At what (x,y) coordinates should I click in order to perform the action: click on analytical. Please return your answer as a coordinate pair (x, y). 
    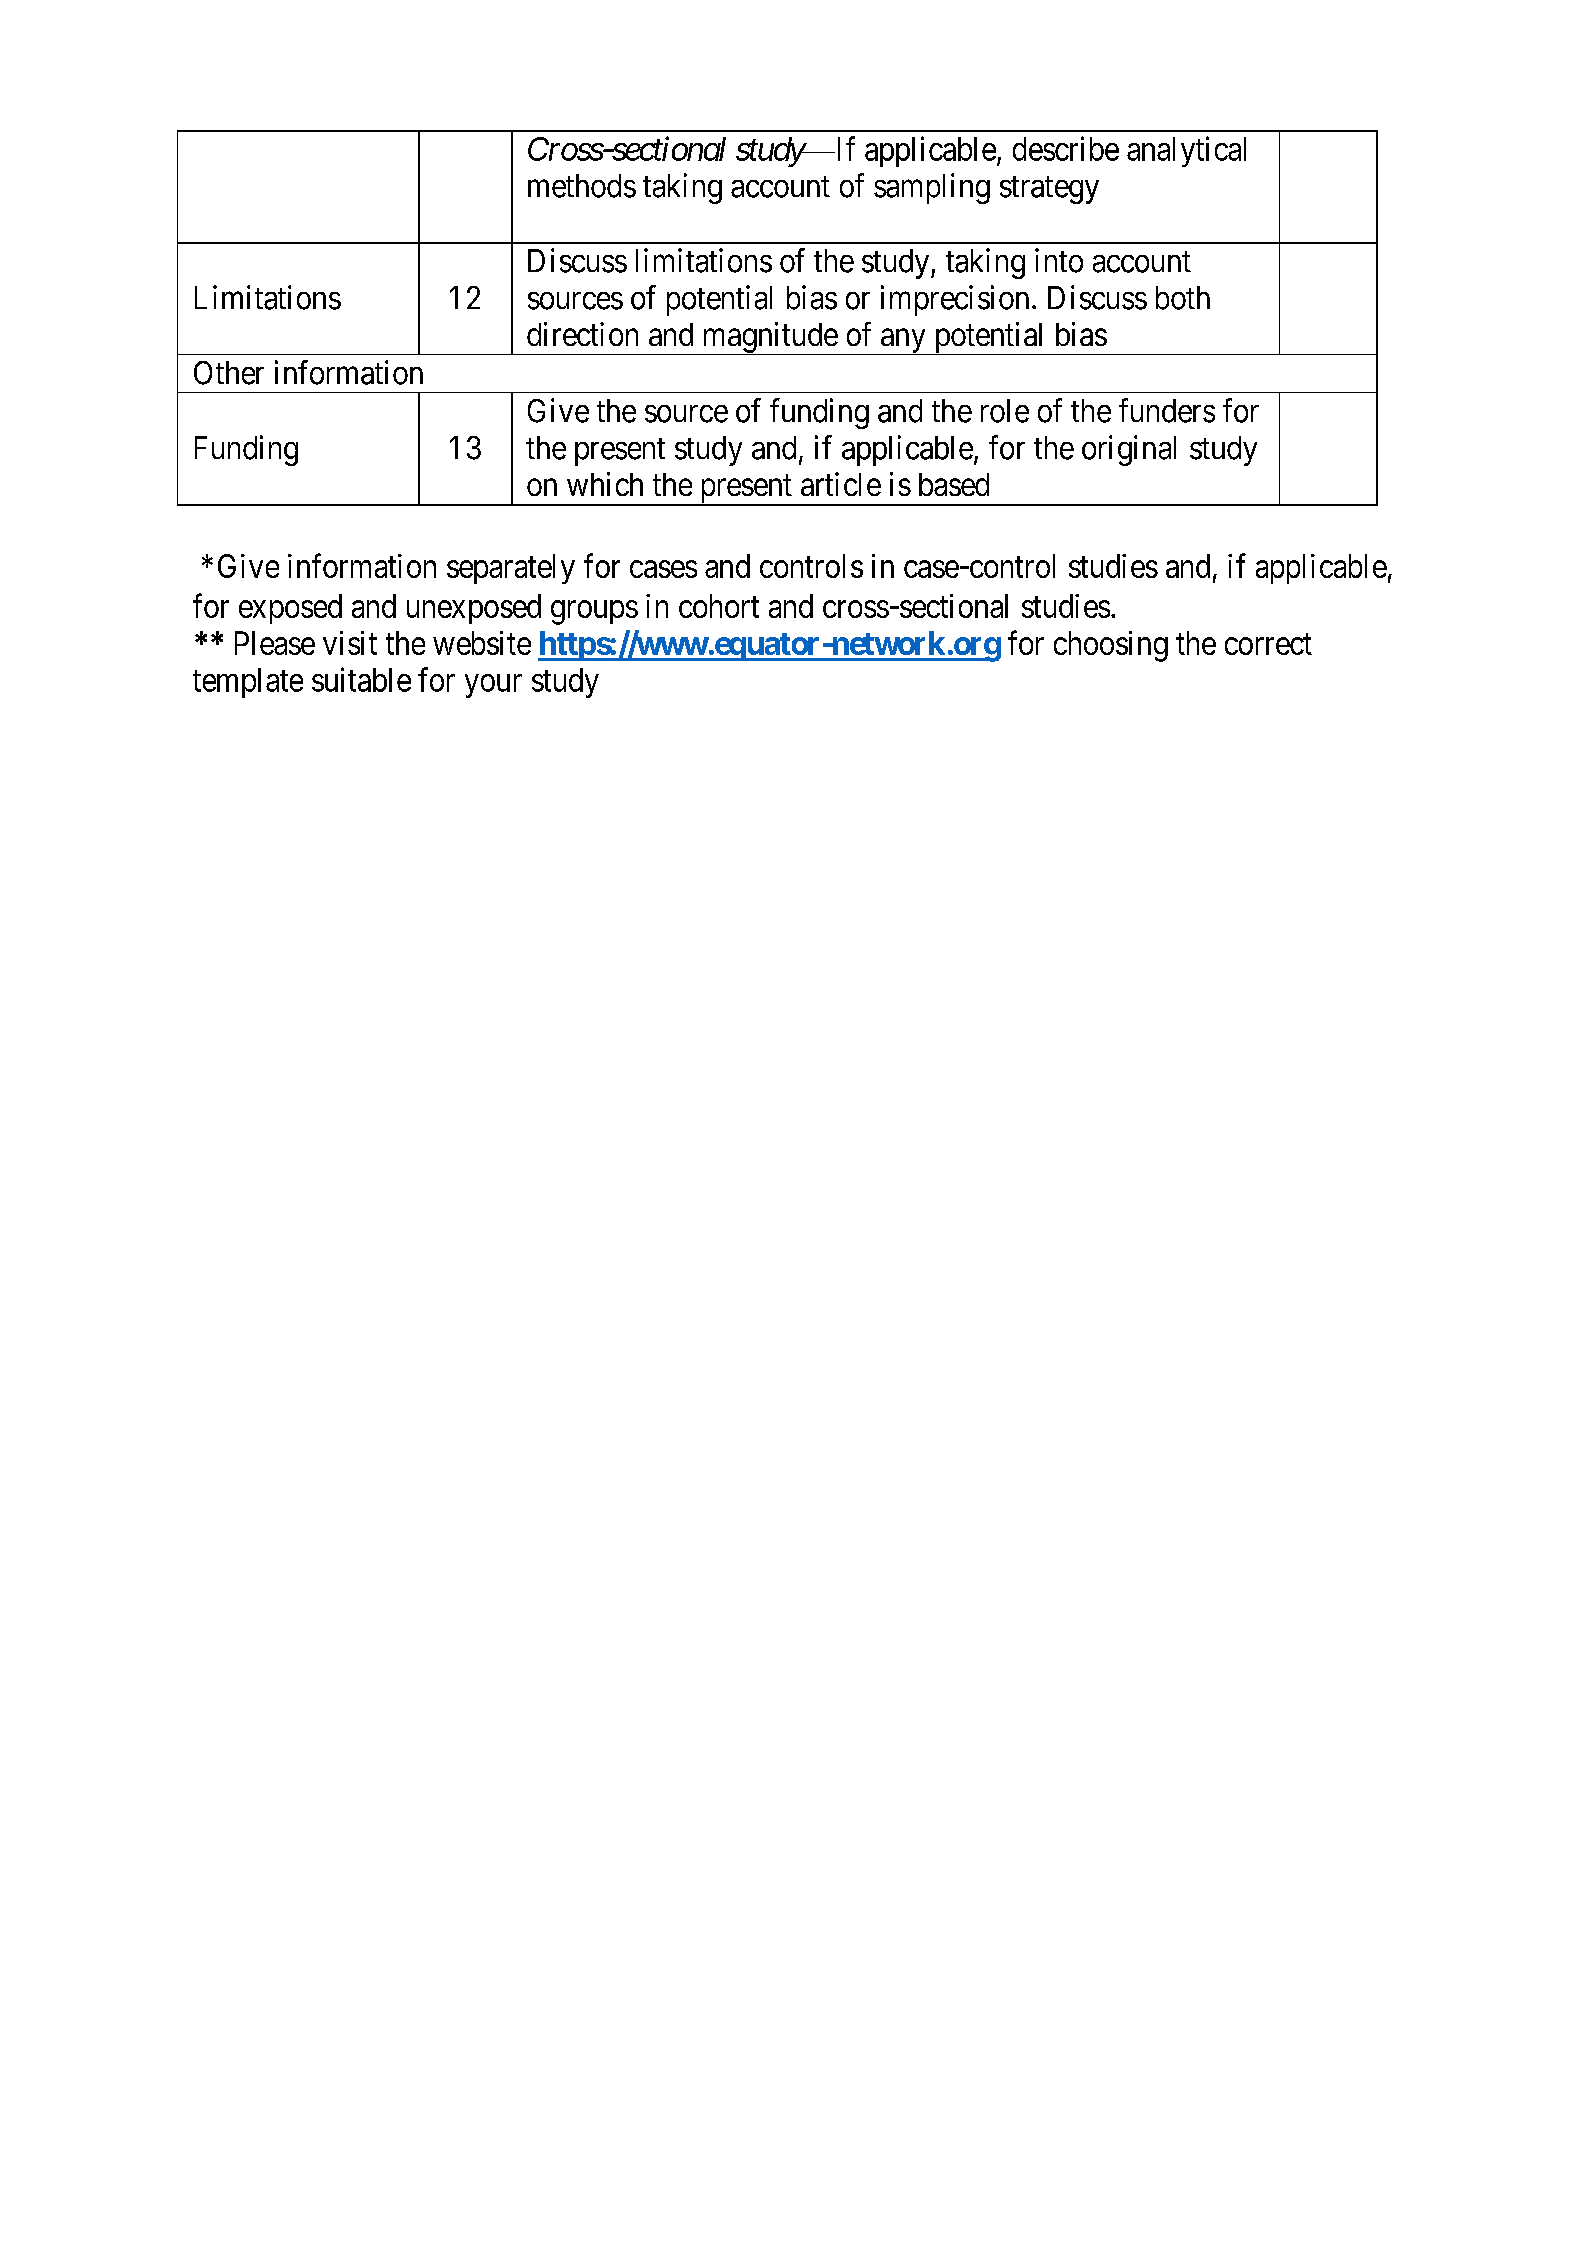
    Looking at the image, I should click on (1186, 151).
